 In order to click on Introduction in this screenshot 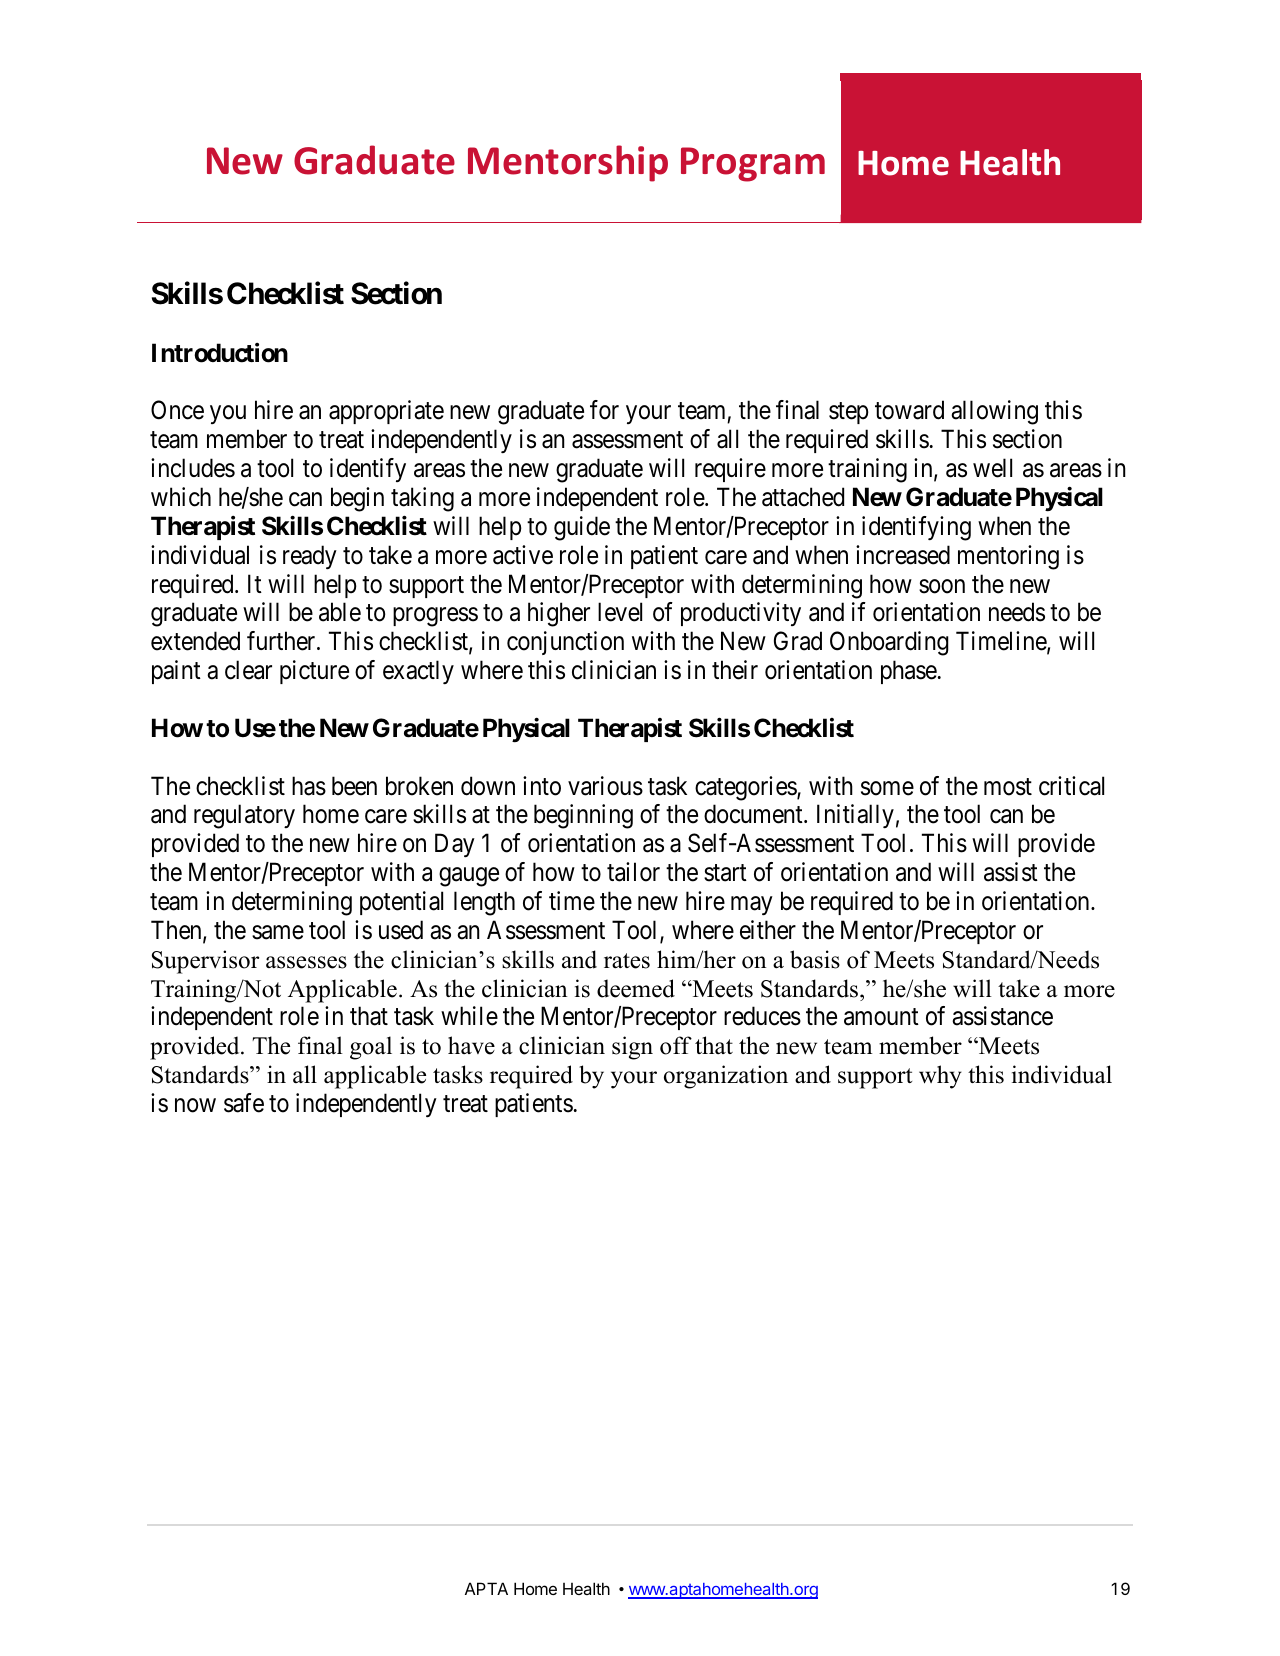, I will do `click(220, 353)`.
